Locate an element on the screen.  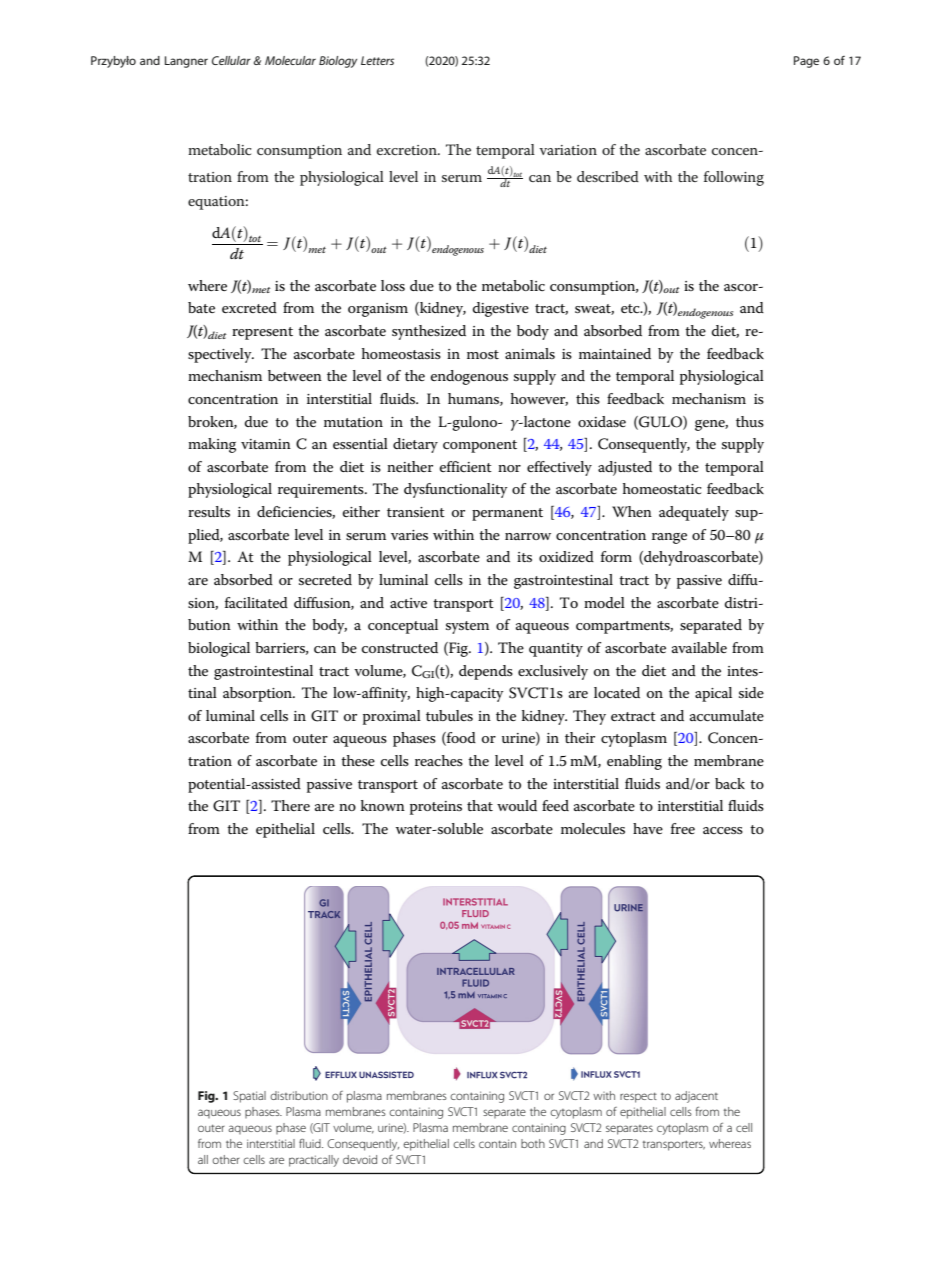
both is located at coordinates (533, 1143).
